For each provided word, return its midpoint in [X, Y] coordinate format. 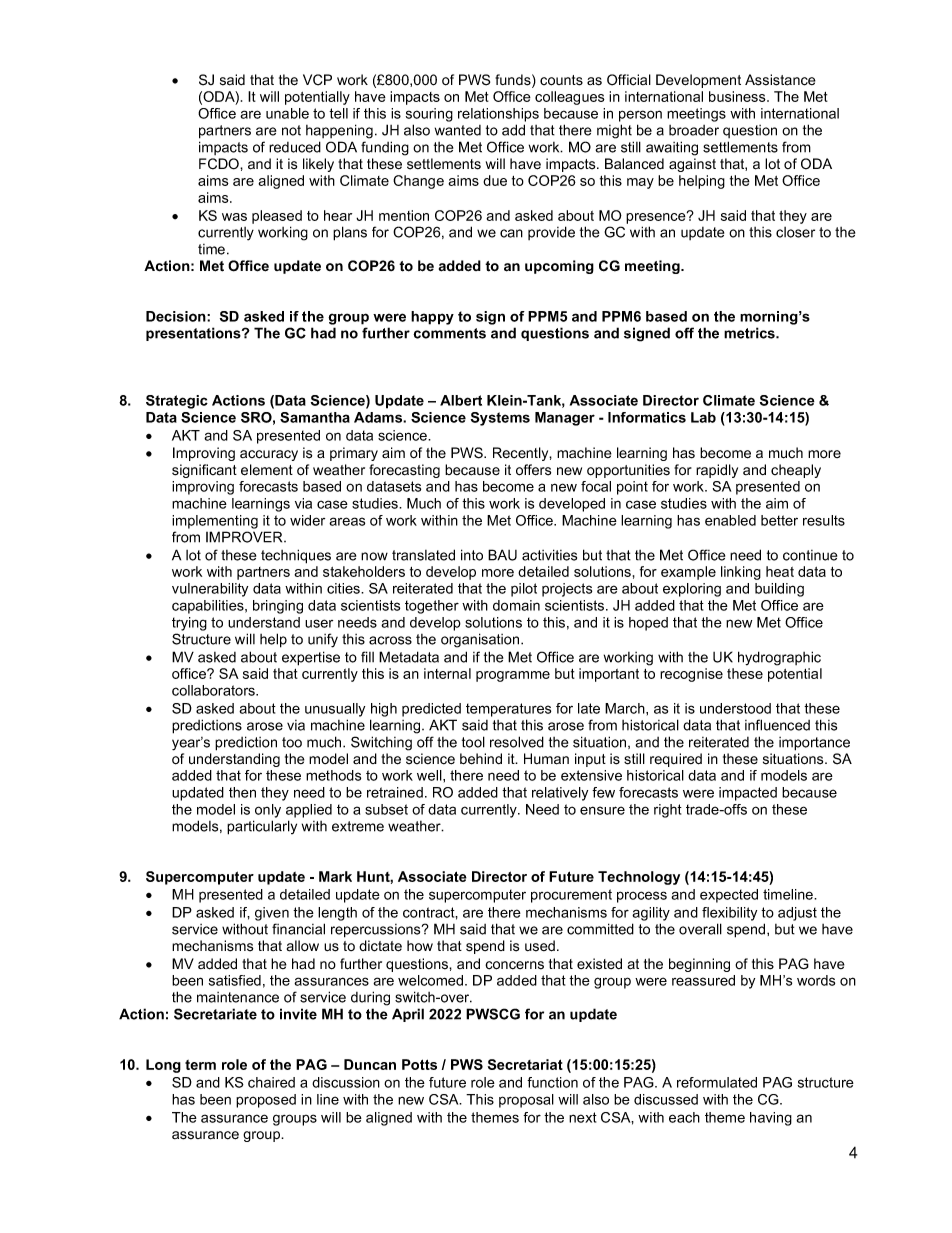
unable [287, 113]
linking [741, 573]
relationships [498, 115]
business [738, 96]
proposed [266, 1101]
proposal [526, 1101]
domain [516, 605]
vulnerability [210, 590]
